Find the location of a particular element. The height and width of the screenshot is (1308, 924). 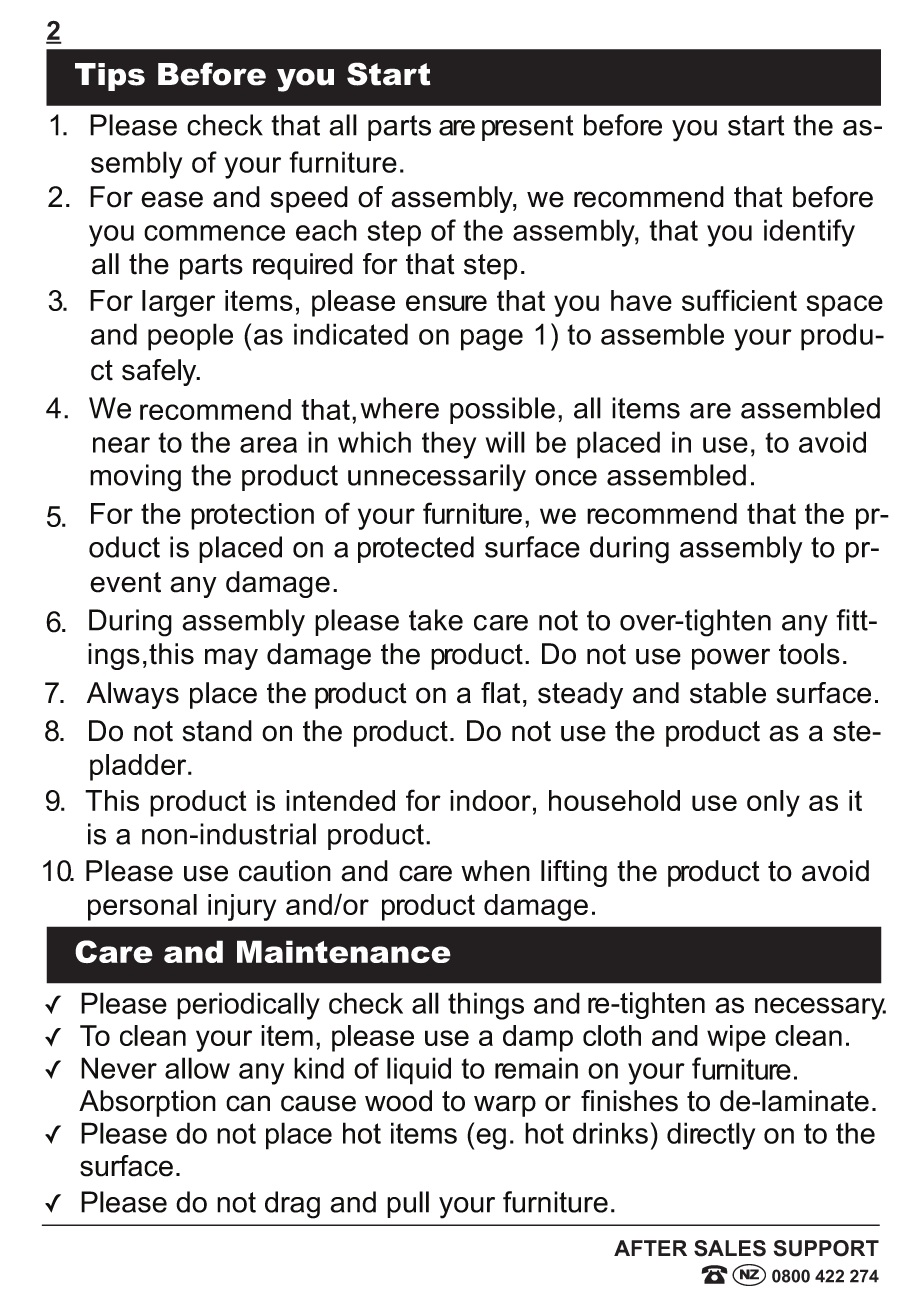

once is located at coordinates (566, 478).
